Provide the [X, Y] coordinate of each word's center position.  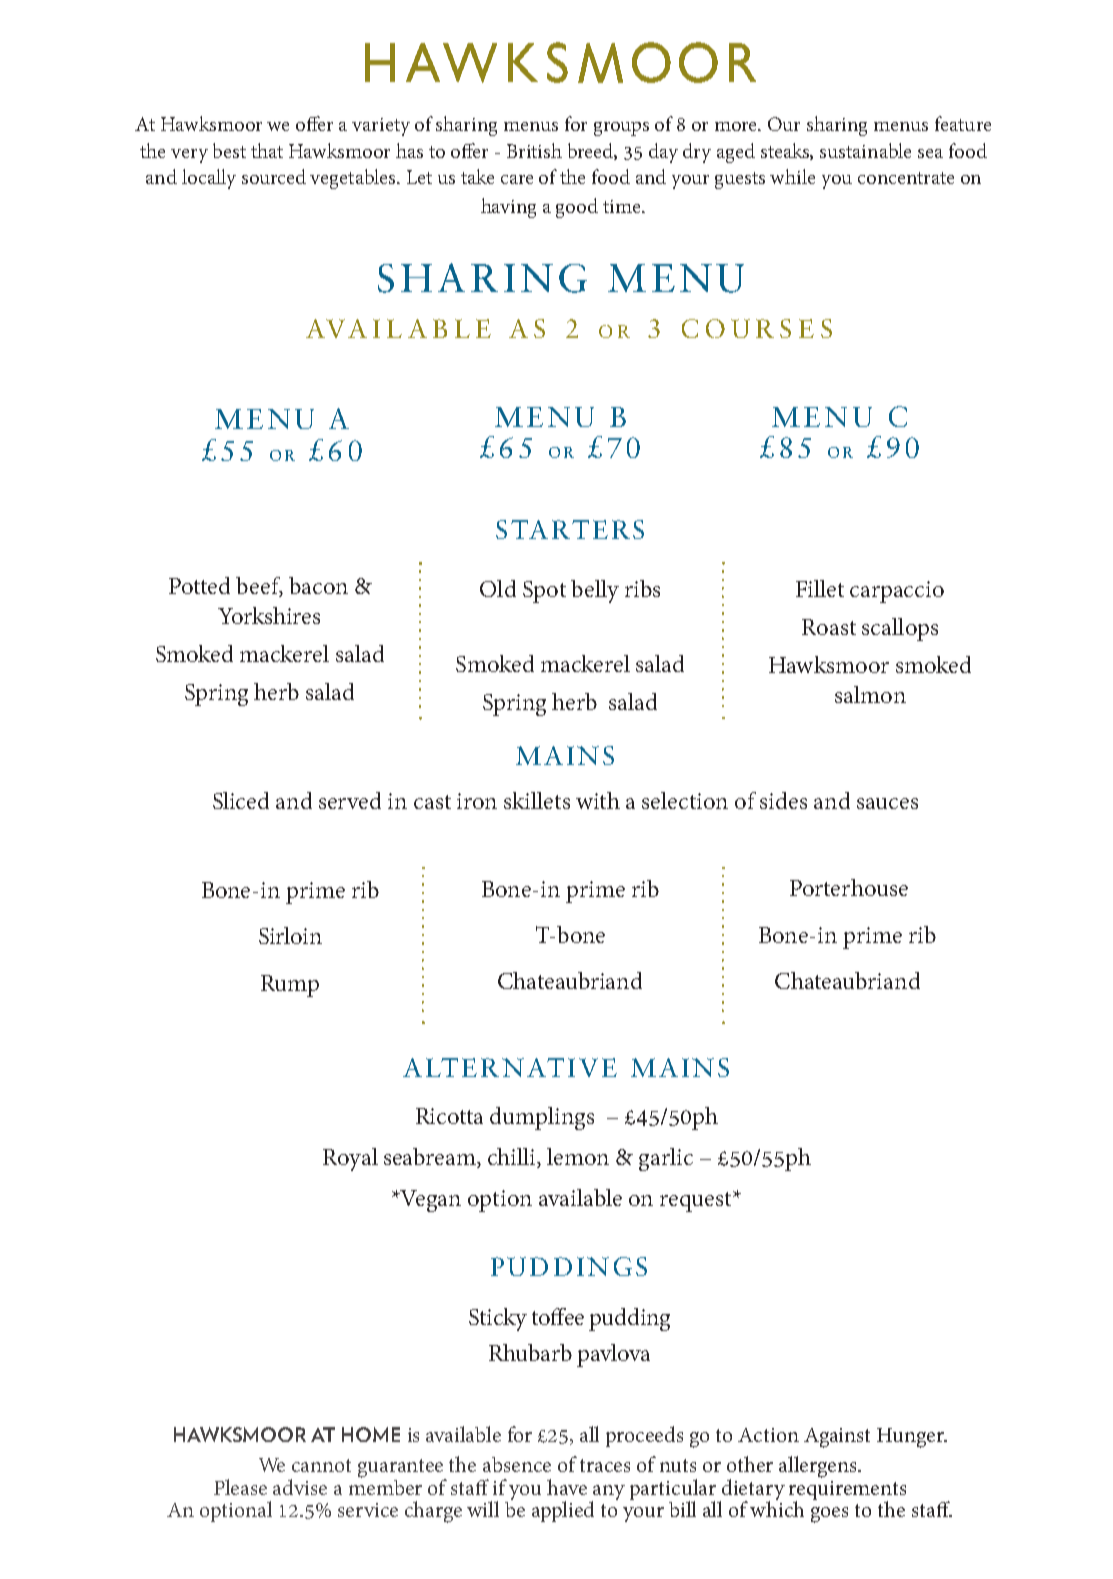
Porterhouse [849, 887]
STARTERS [570, 529]
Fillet [820, 588]
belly [595, 591]
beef [259, 587]
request [697, 1201]
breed [592, 151]
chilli [513, 1157]
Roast [829, 627]
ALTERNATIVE [510, 1067]
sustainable [865, 150]
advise [300, 1487]
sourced [274, 176]
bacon [318, 585]
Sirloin [290, 935]
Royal [350, 1159]
